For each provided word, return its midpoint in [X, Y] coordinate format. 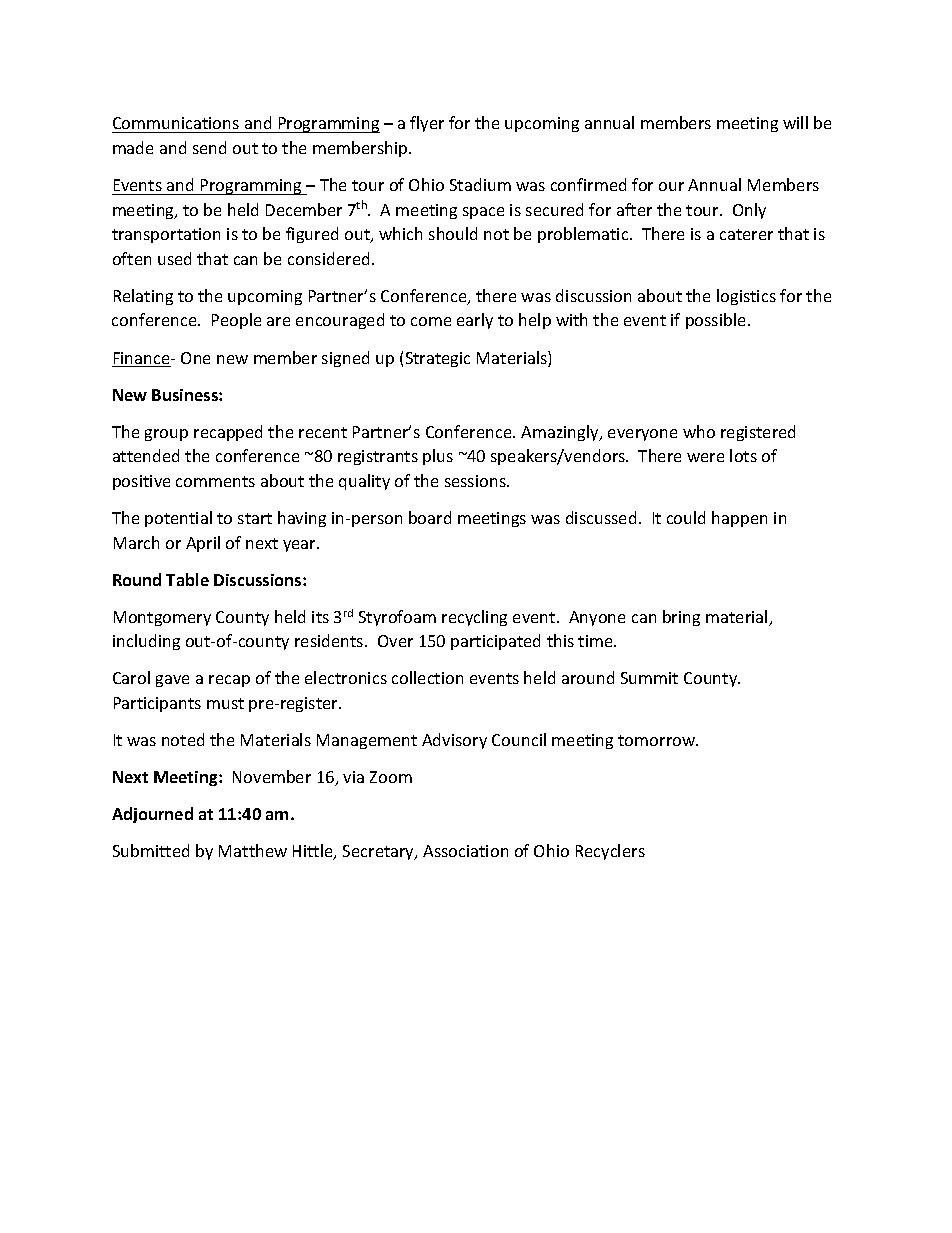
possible [717, 321]
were [705, 457]
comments [215, 481]
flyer [427, 124]
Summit [649, 678]
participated [495, 642]
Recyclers [610, 852]
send [209, 147]
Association [465, 851]
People [236, 321]
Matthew [253, 850]
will [795, 122]
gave [172, 681]
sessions [476, 481]
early [475, 321]
